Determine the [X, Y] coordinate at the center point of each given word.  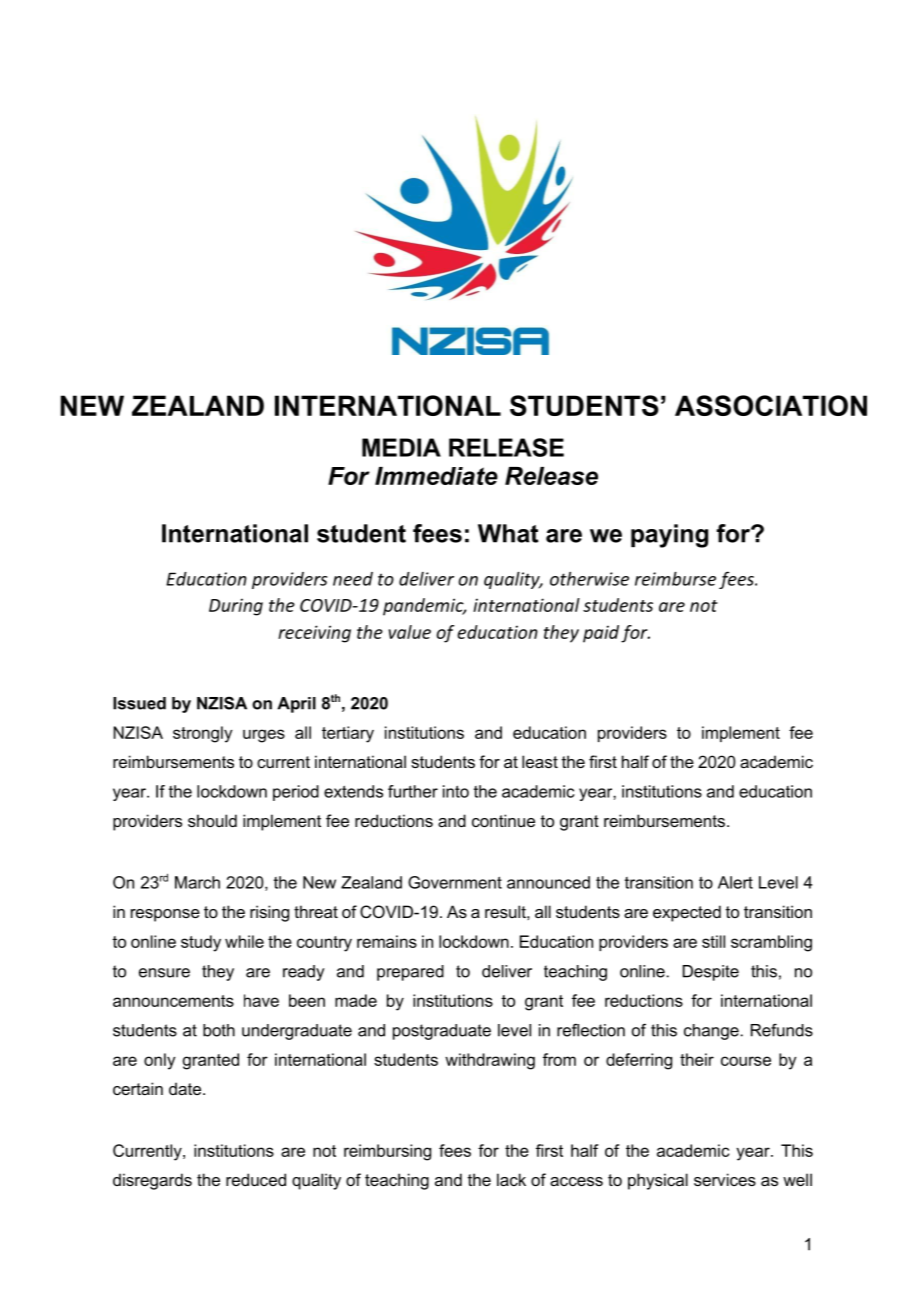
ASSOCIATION [771, 405]
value [409, 632]
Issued [139, 703]
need [353, 579]
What [508, 533]
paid [601, 634]
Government [455, 882]
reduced [256, 1179]
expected [687, 913]
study [201, 943]
